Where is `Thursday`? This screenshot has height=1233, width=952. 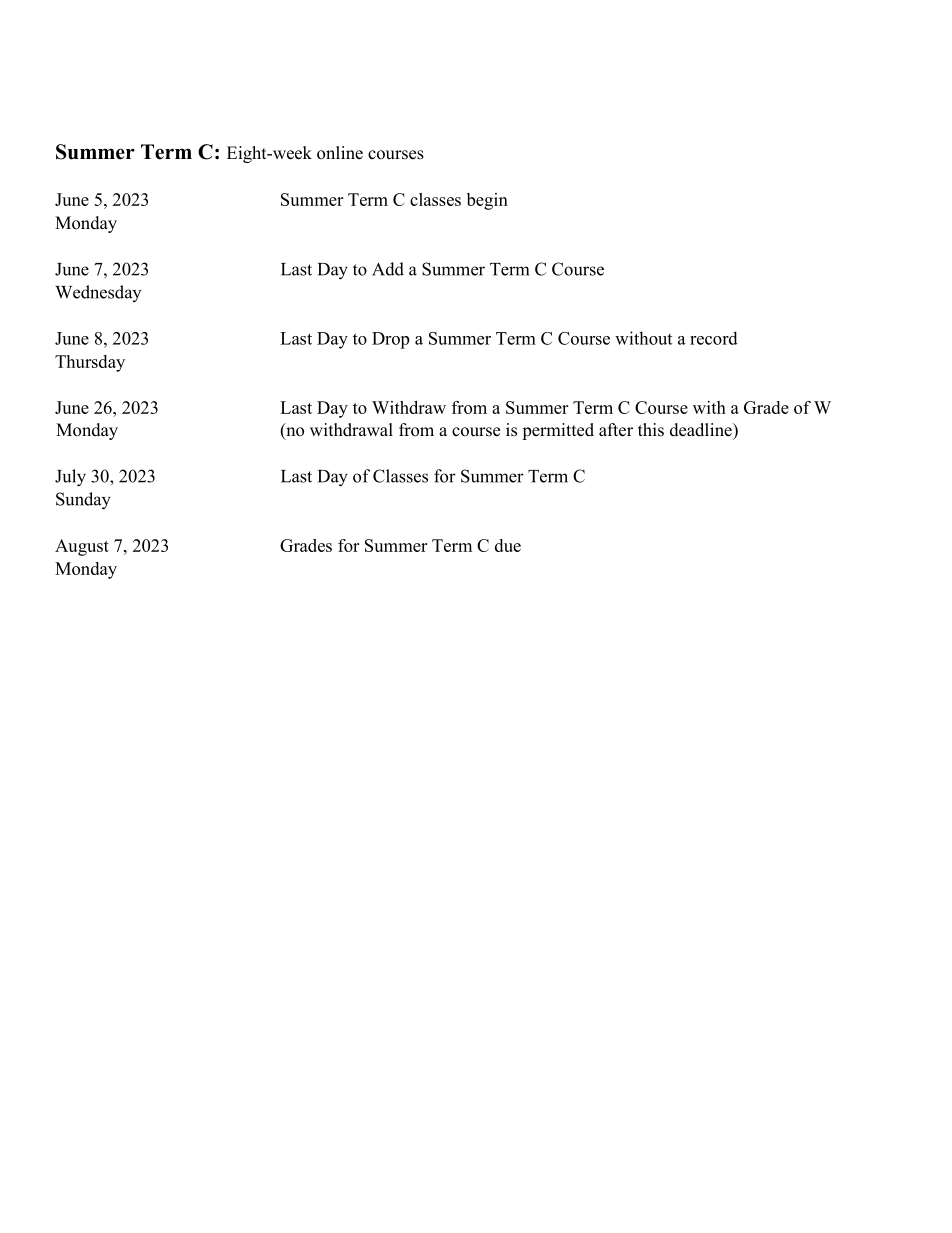
Thursday is located at coordinates (90, 363).
